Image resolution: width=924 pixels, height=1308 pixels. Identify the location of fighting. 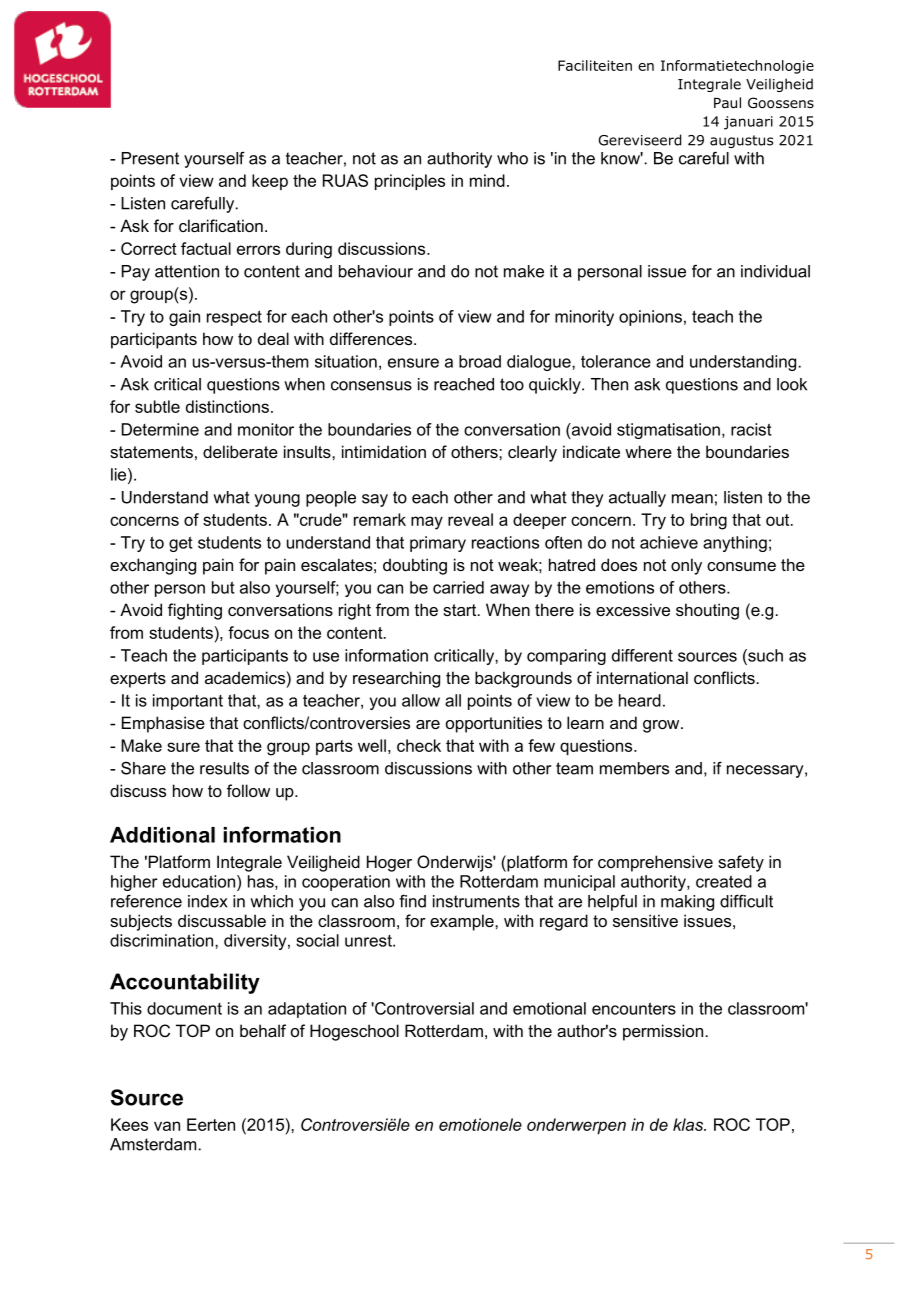
(195, 611).
